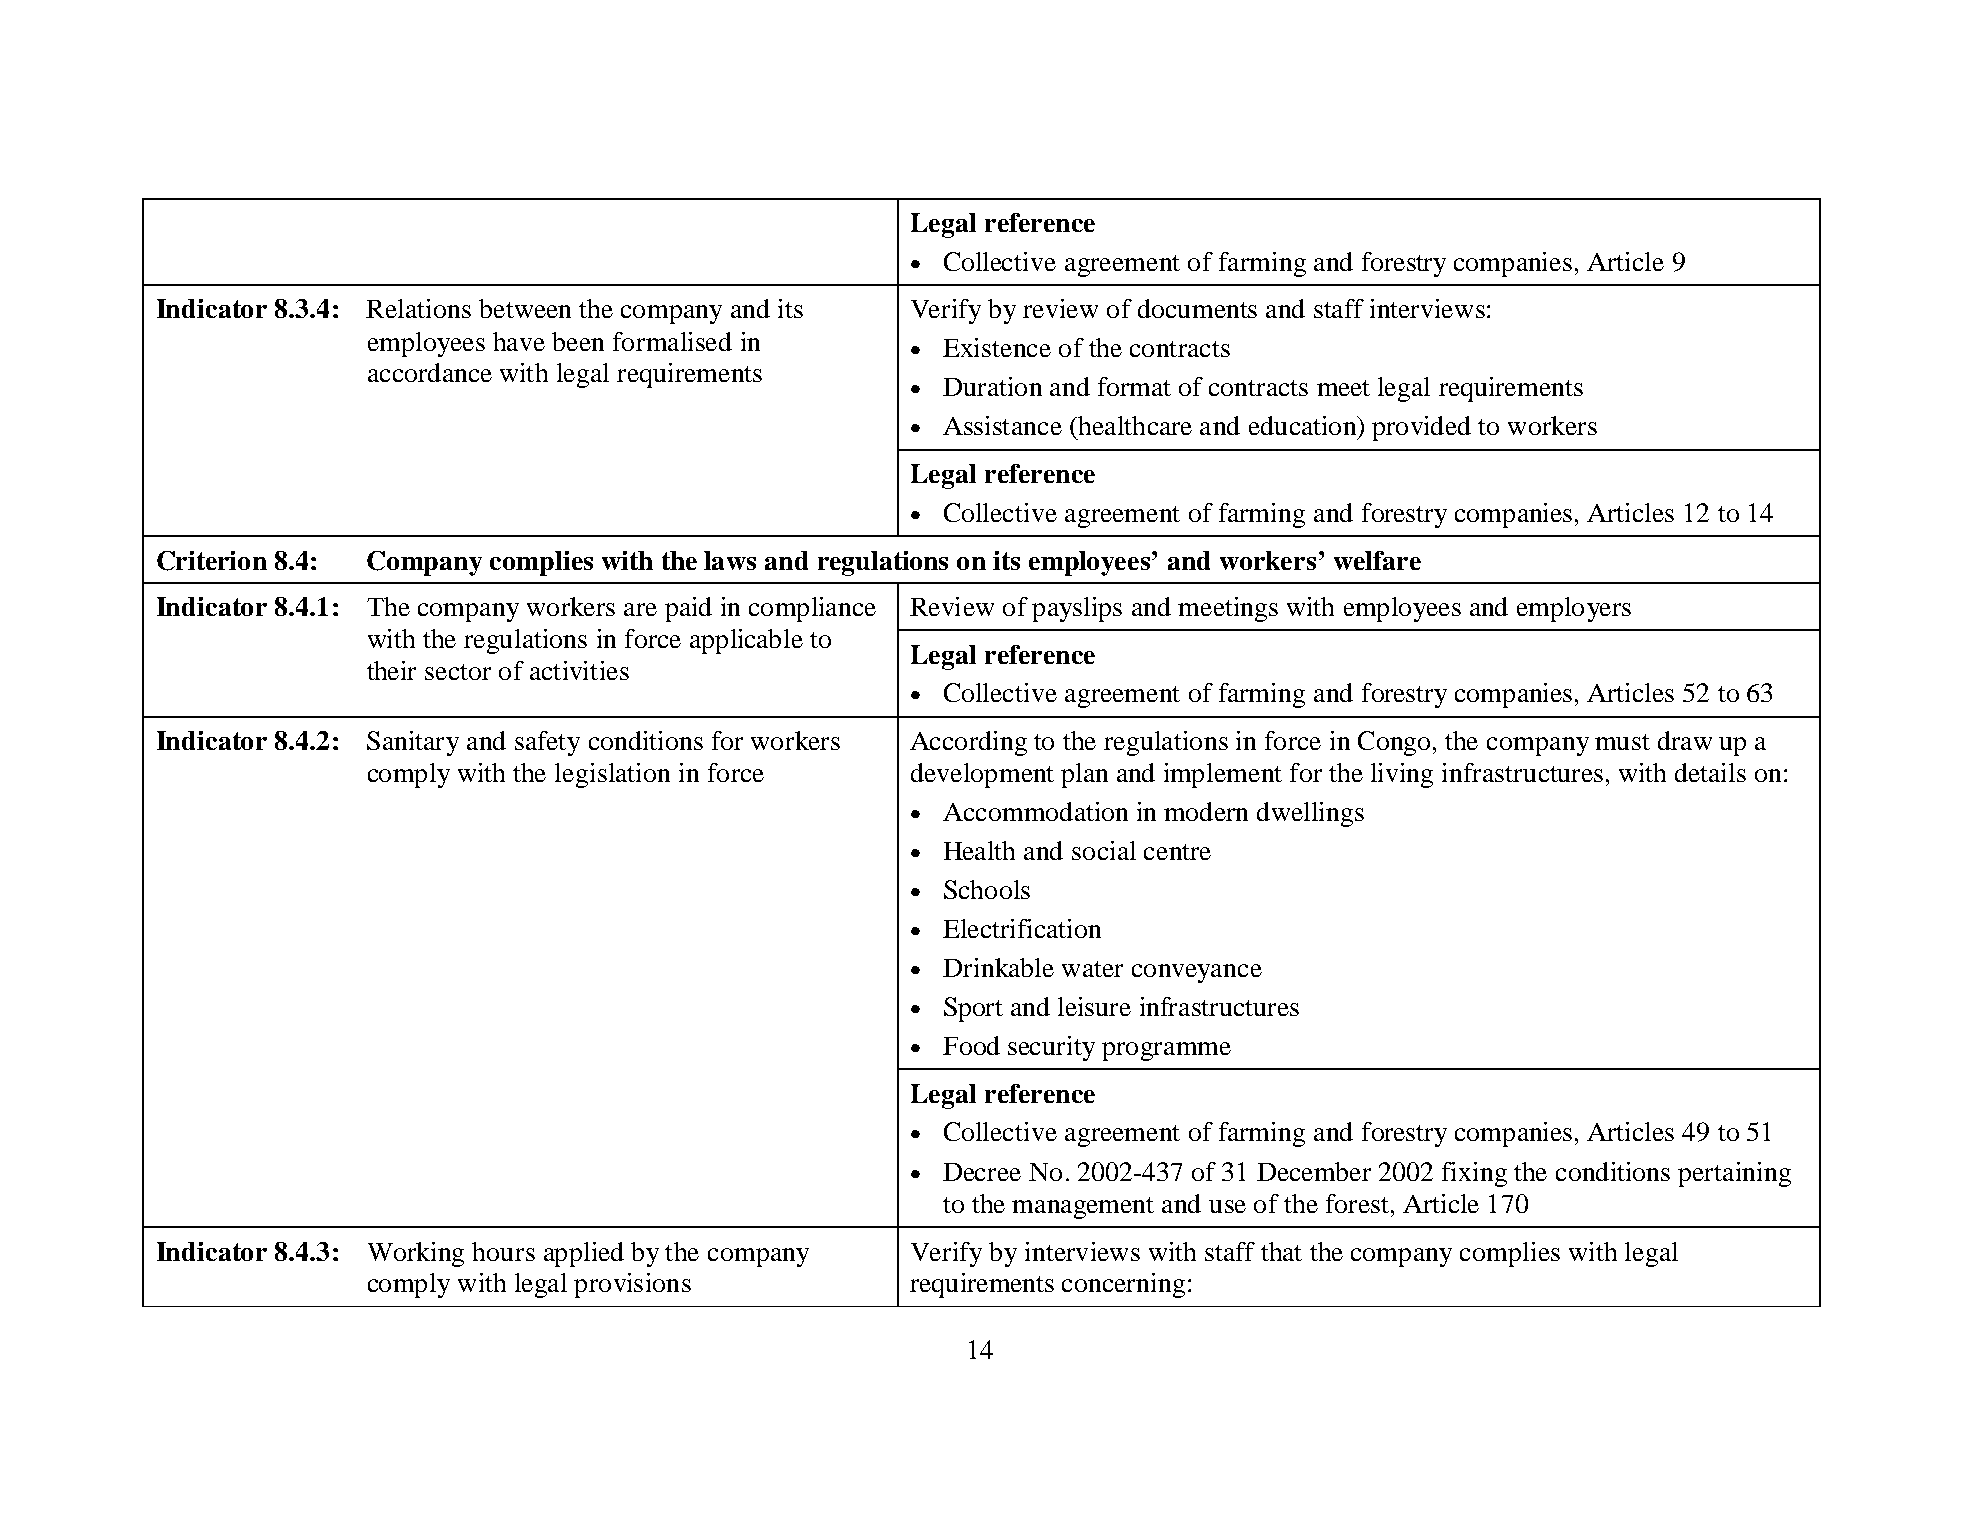 The width and height of the page is (1961, 1515). Describe the element at coordinates (1421, 428) in the page. I see `provided` at that location.
